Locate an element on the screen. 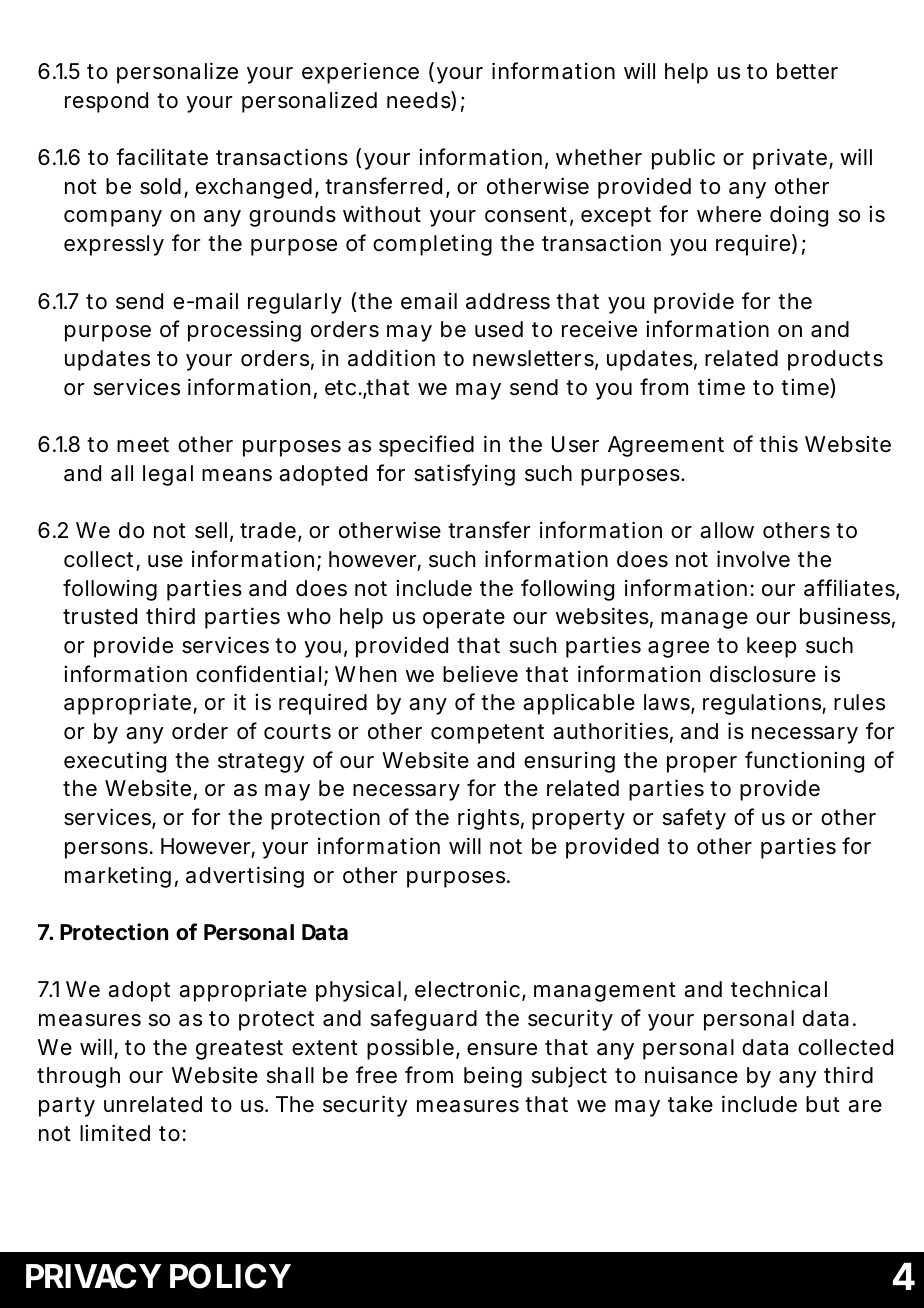 The image size is (924, 1308). respond is located at coordinates (106, 102).
